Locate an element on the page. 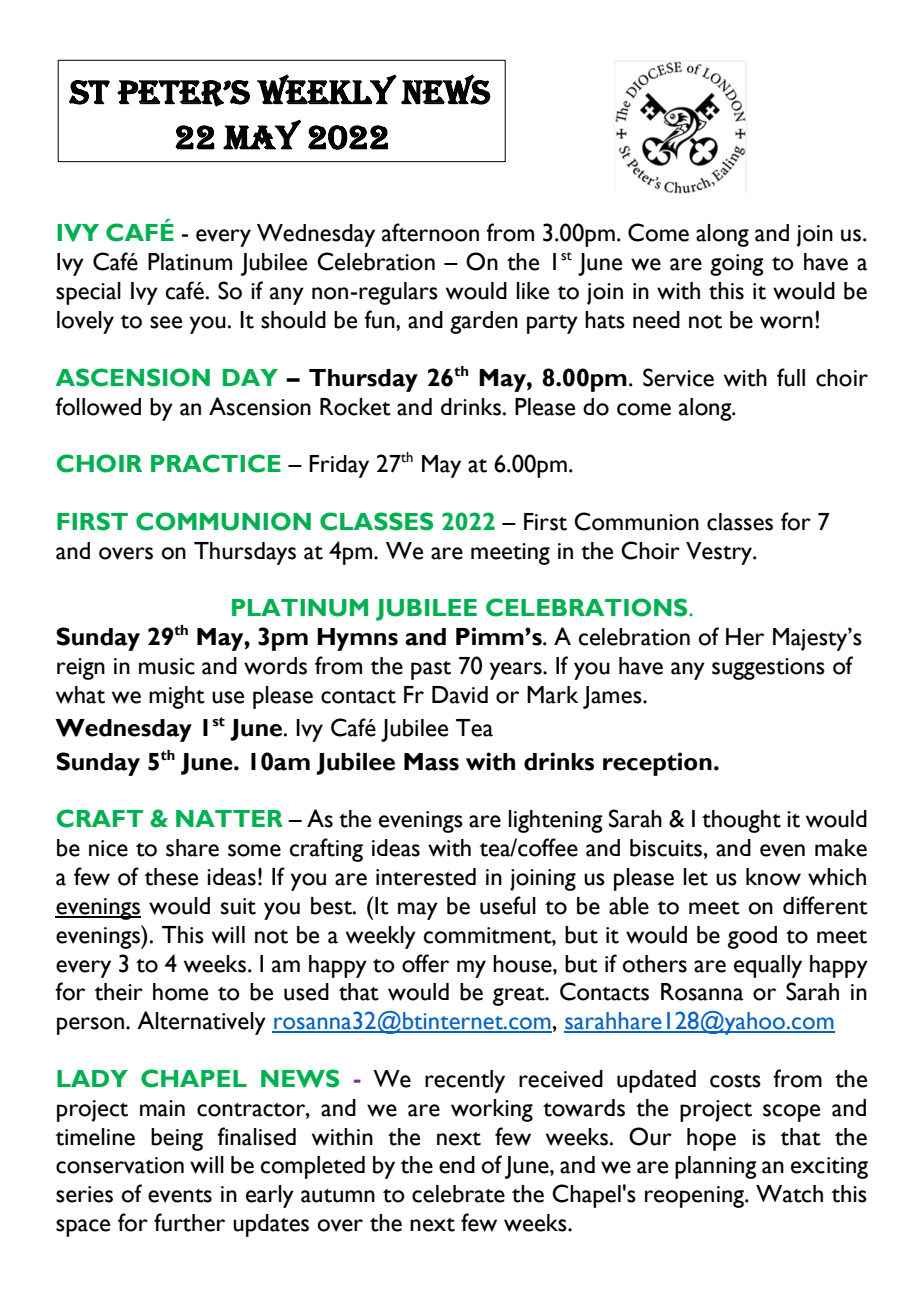 The image size is (924, 1308). suggestions is located at coordinates (768, 669).
